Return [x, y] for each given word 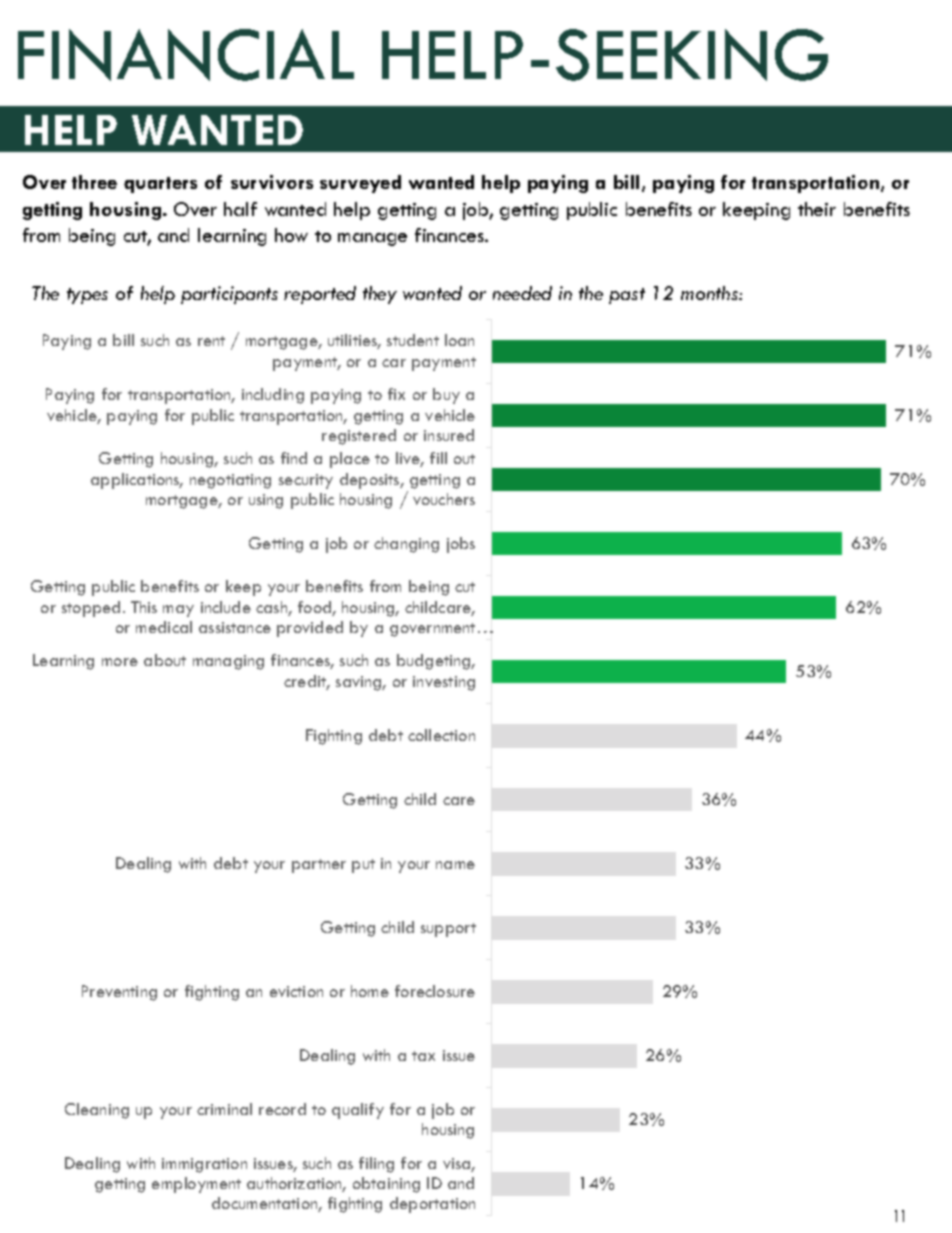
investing [444, 683]
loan [459, 340]
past [627, 296]
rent [211, 341]
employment [196, 1185]
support [448, 930]
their [817, 209]
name [455, 865]
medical [164, 627]
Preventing [119, 993]
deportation [432, 1205]
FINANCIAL [186, 55]
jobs [461, 545]
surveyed [360, 184]
